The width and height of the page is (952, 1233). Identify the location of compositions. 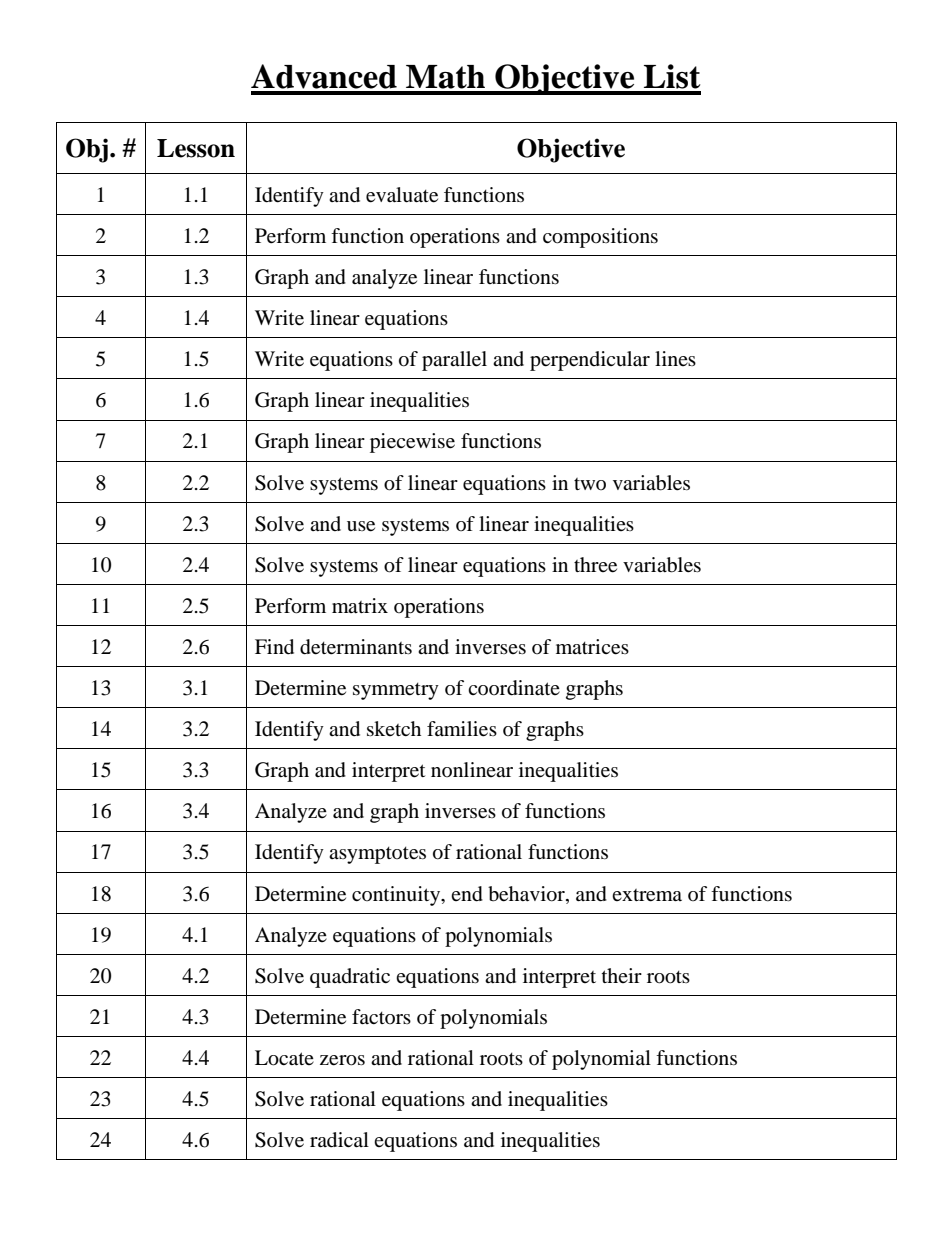
(600, 238).
